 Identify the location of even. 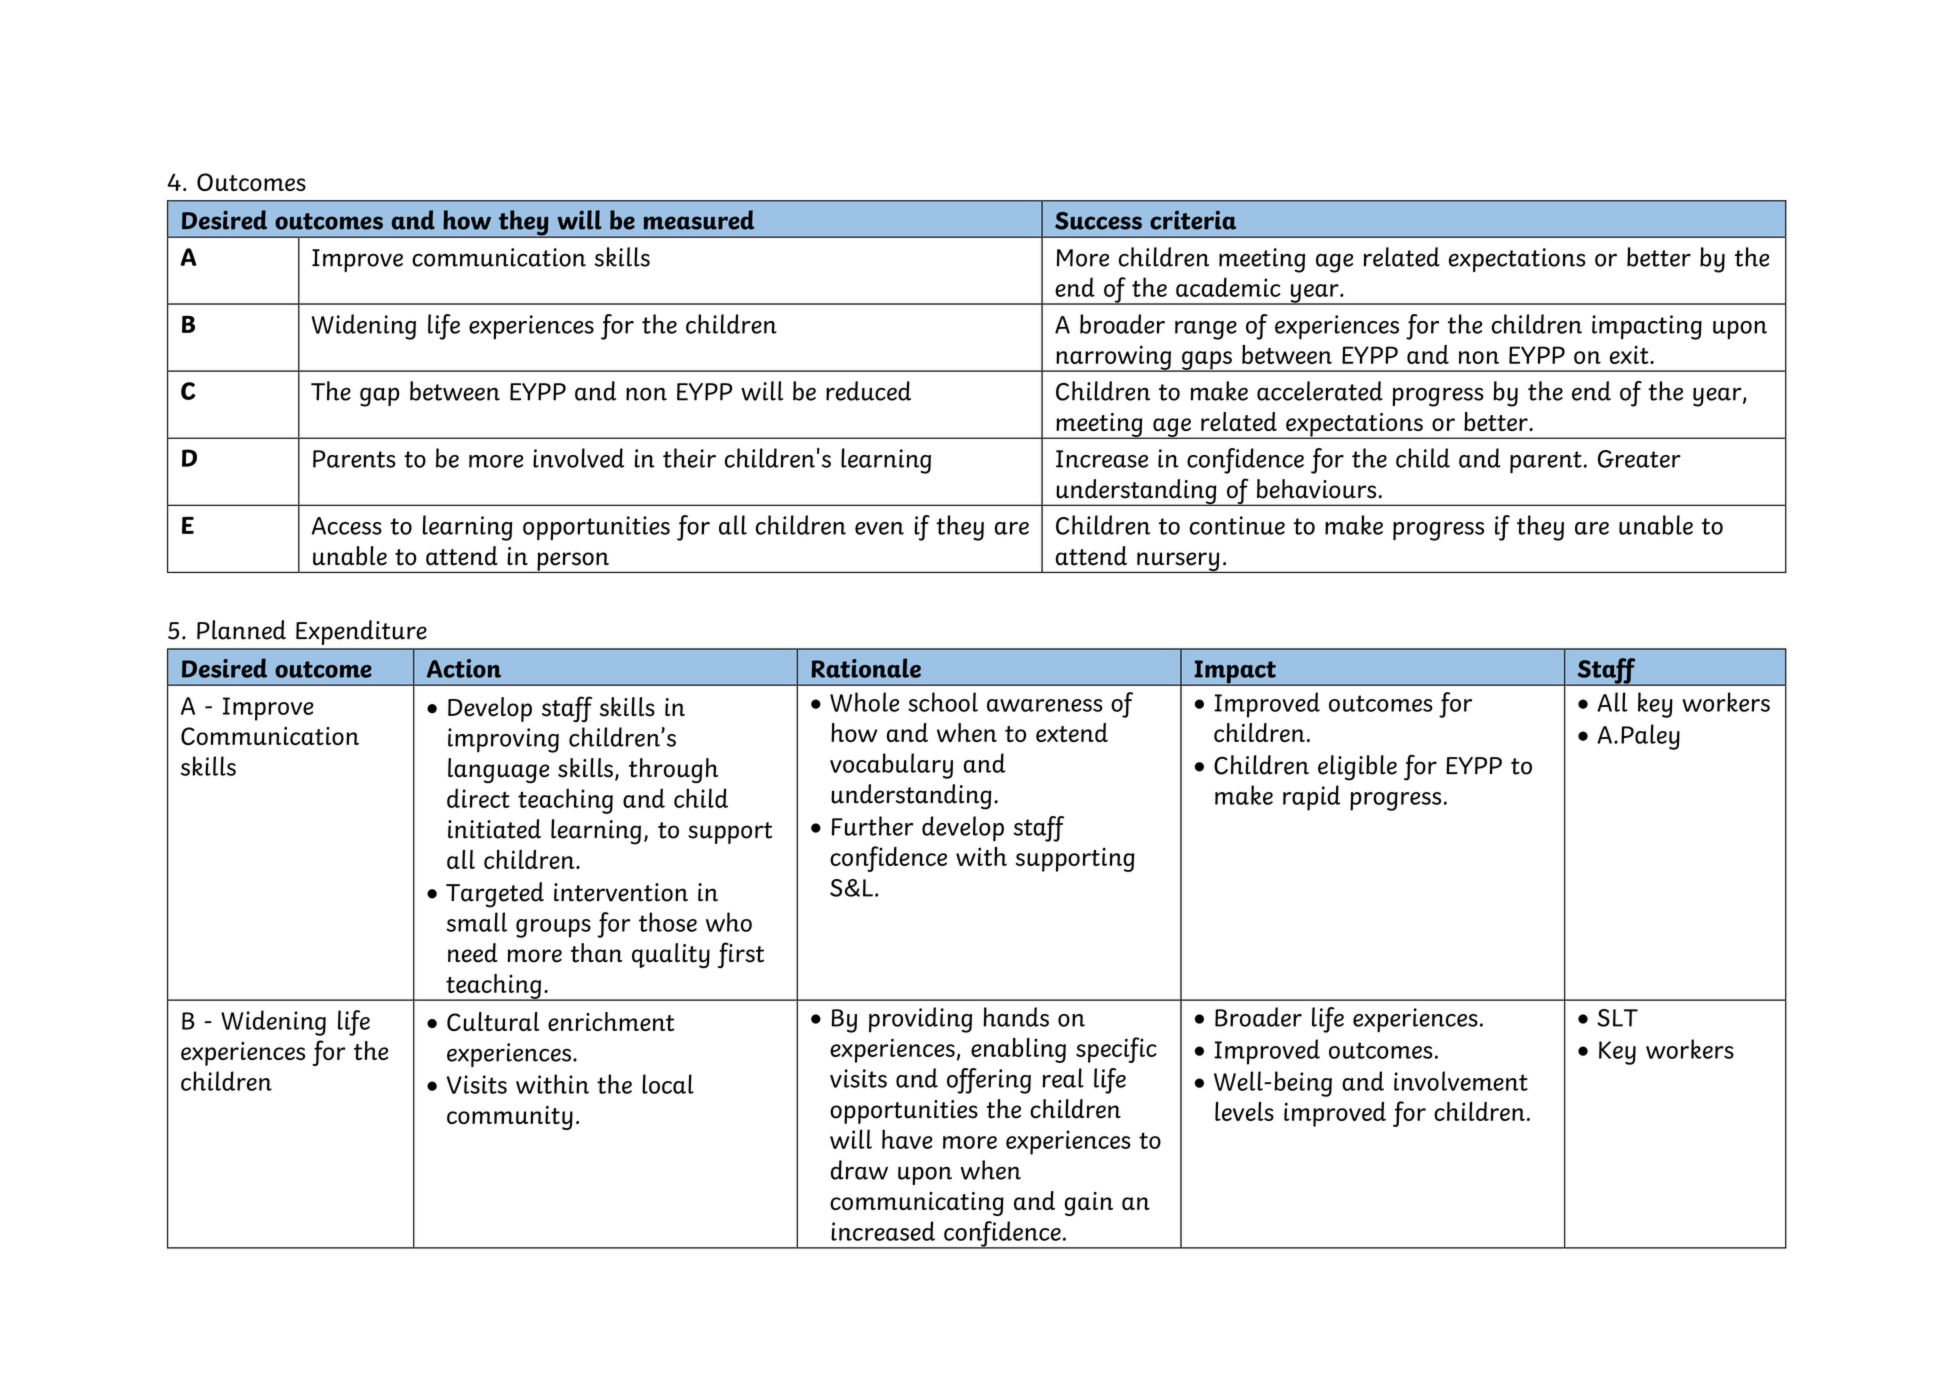
(879, 528).
